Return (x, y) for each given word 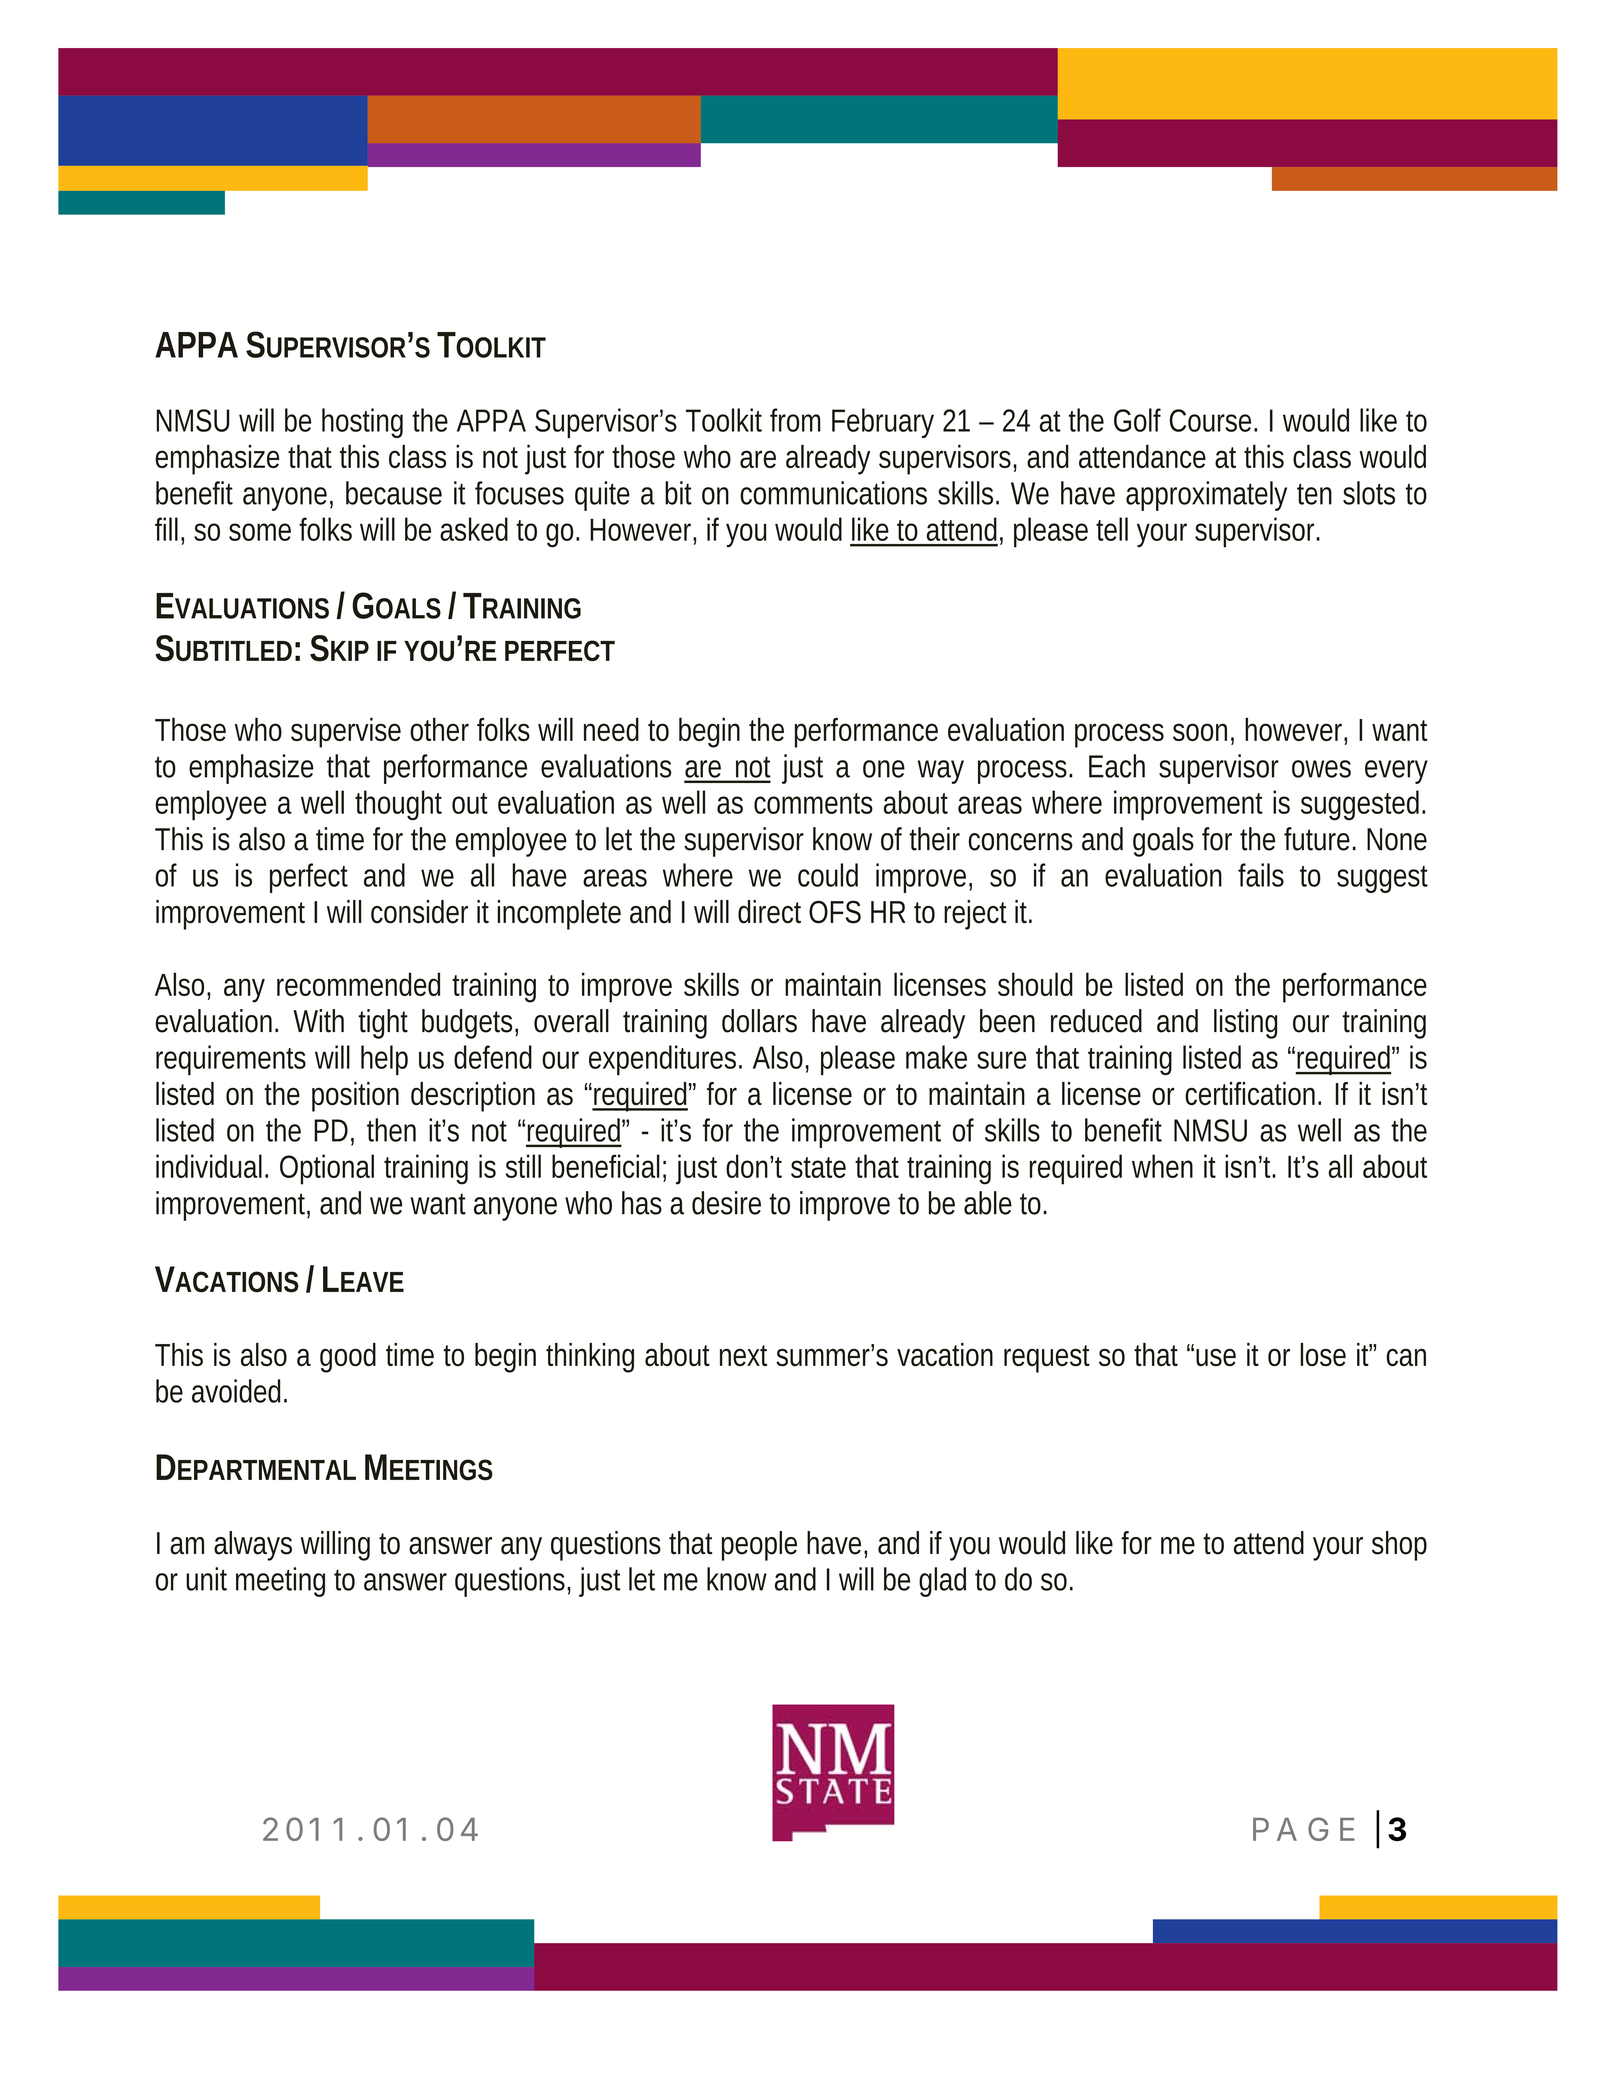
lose (1323, 1354)
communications (833, 493)
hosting (362, 423)
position (355, 1097)
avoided (238, 1391)
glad (942, 1582)
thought (398, 805)
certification (1252, 1093)
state (818, 1167)
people (759, 1546)
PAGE (1304, 1829)
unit (206, 1579)
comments (813, 803)
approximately (1206, 496)
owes (1321, 769)
